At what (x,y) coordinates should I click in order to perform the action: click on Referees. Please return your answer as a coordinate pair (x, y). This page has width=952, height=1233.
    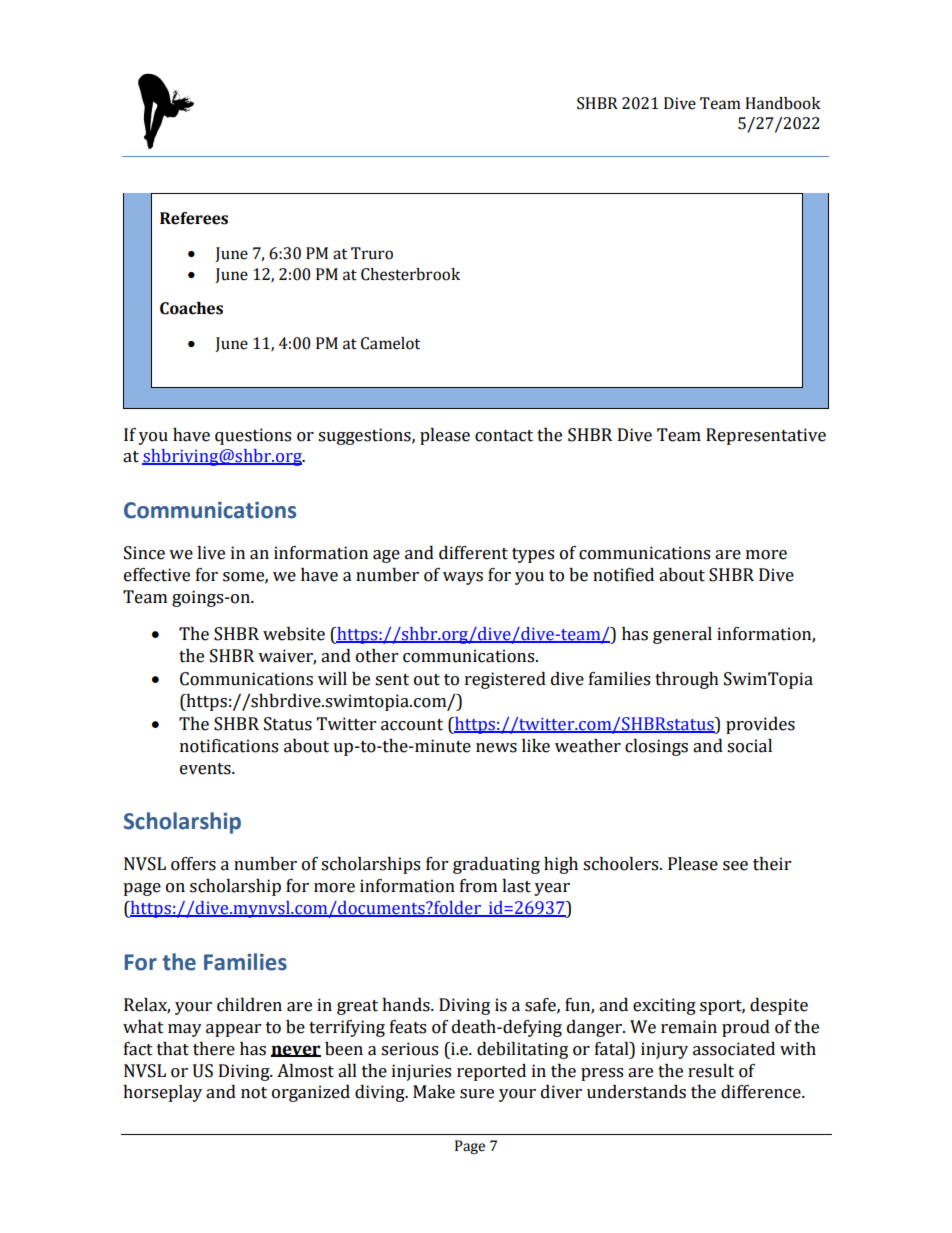
    Looking at the image, I should click on (194, 218).
